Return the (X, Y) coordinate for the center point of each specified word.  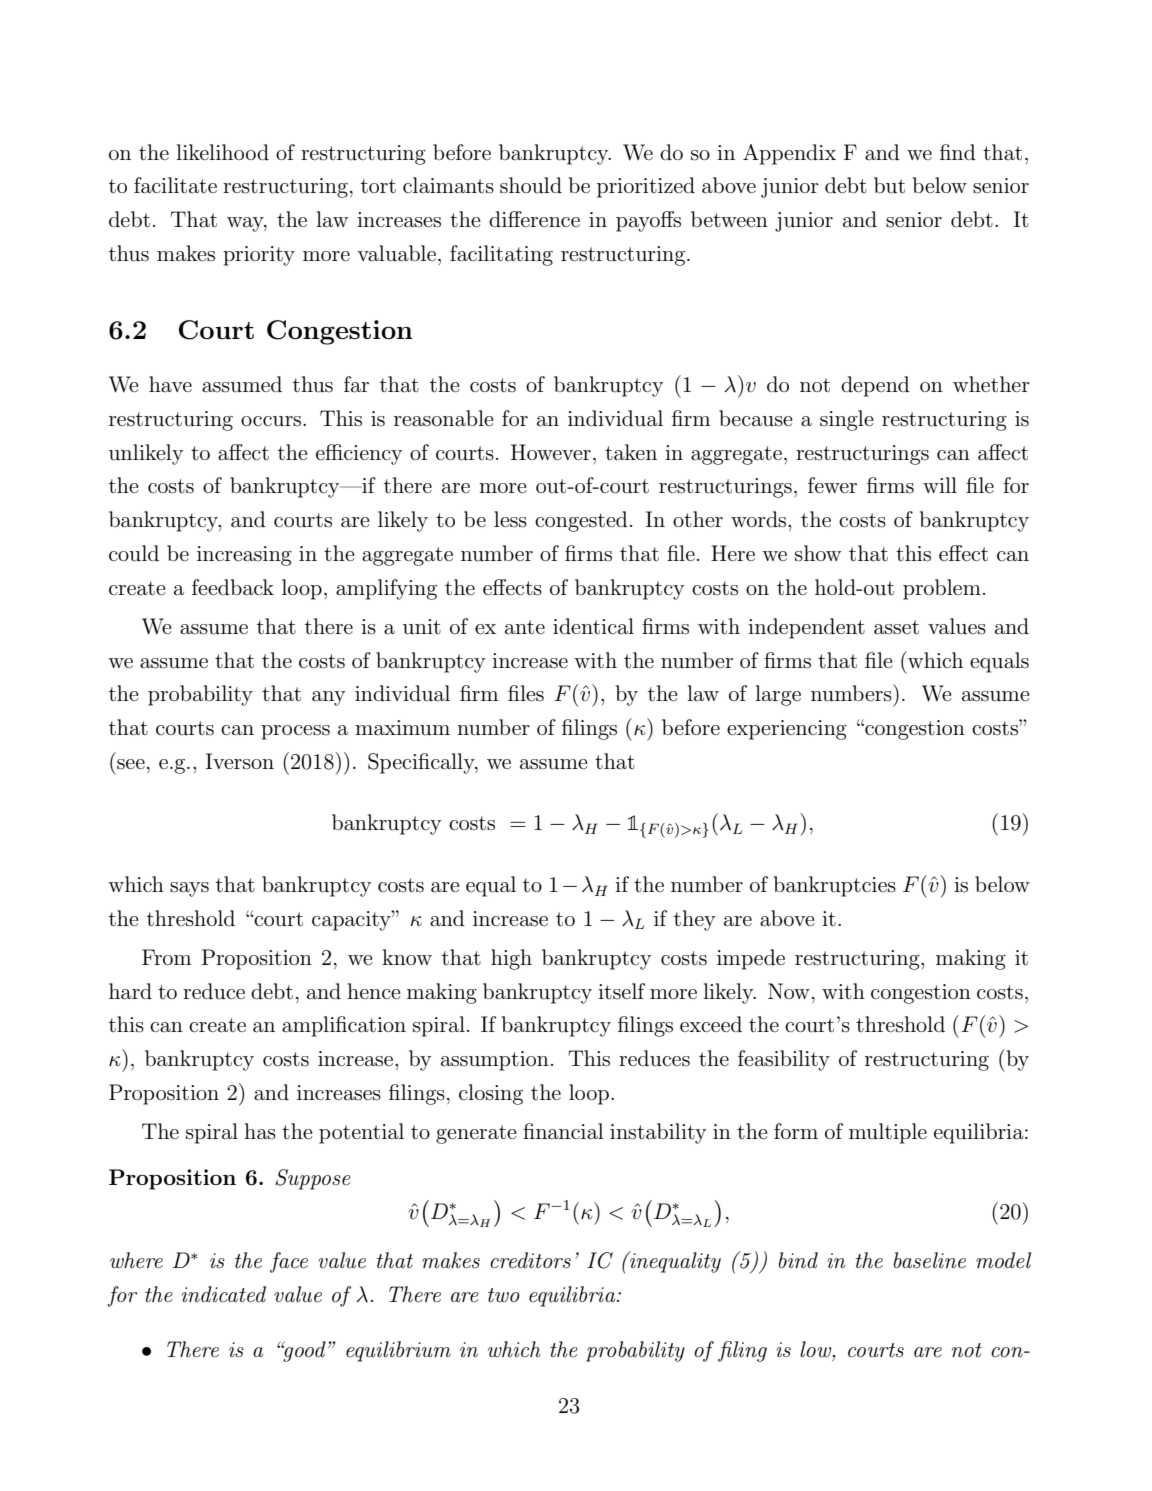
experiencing (787, 730)
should (531, 185)
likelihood (222, 152)
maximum (402, 728)
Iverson (240, 761)
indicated (224, 1294)
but (889, 185)
